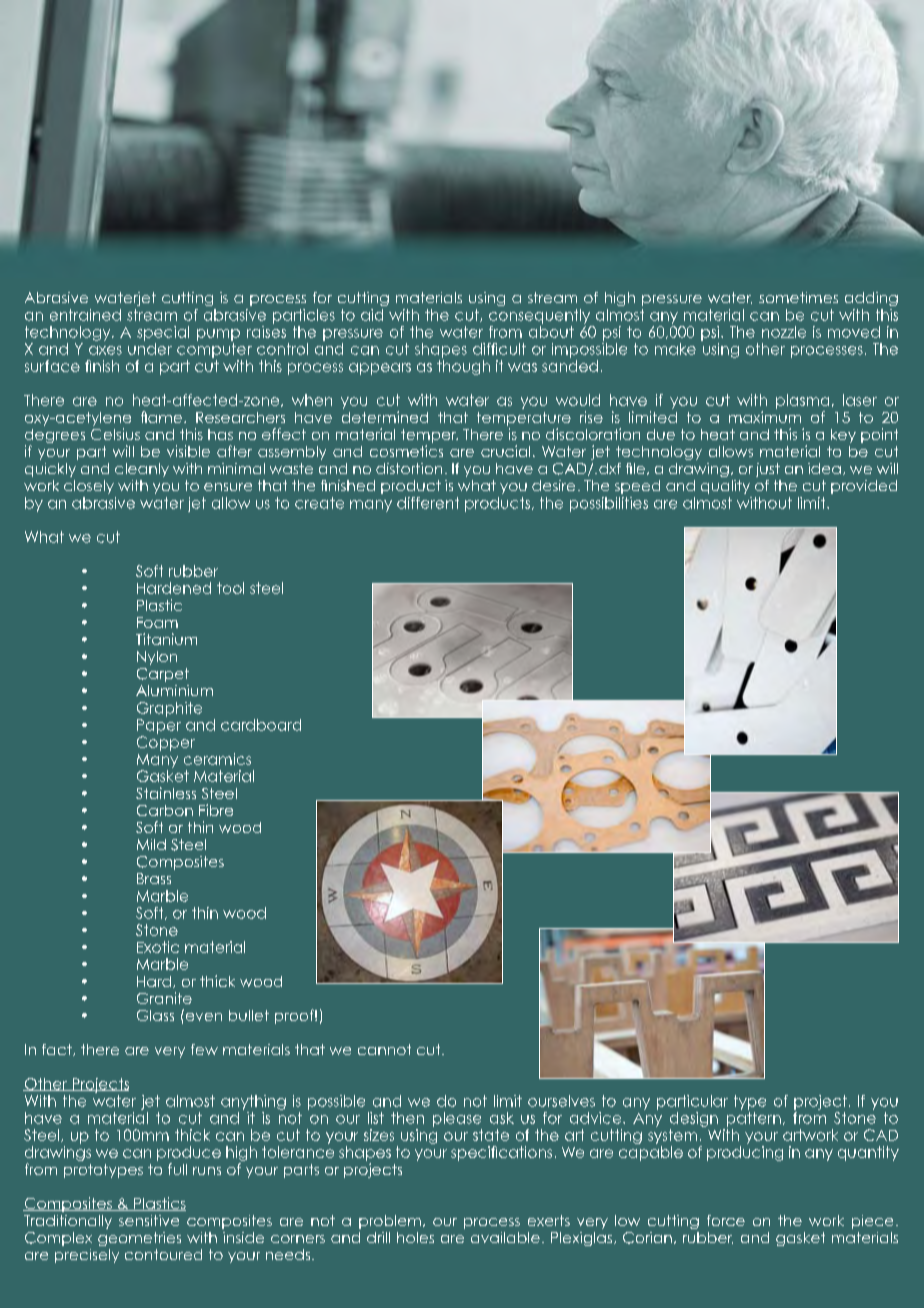  I want to click on design, so click(694, 1119).
